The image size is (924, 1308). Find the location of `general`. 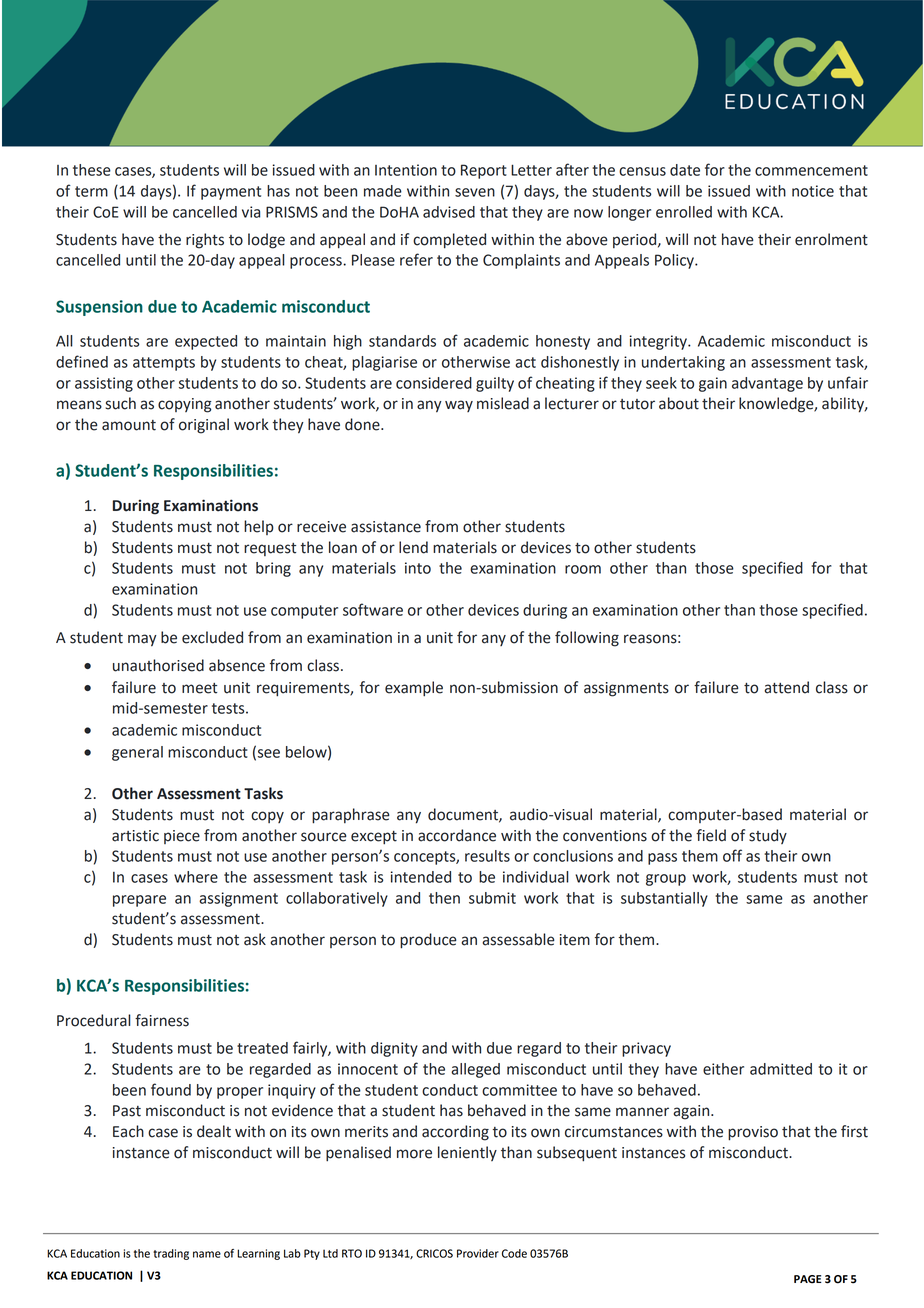

general is located at coordinates (137, 753).
